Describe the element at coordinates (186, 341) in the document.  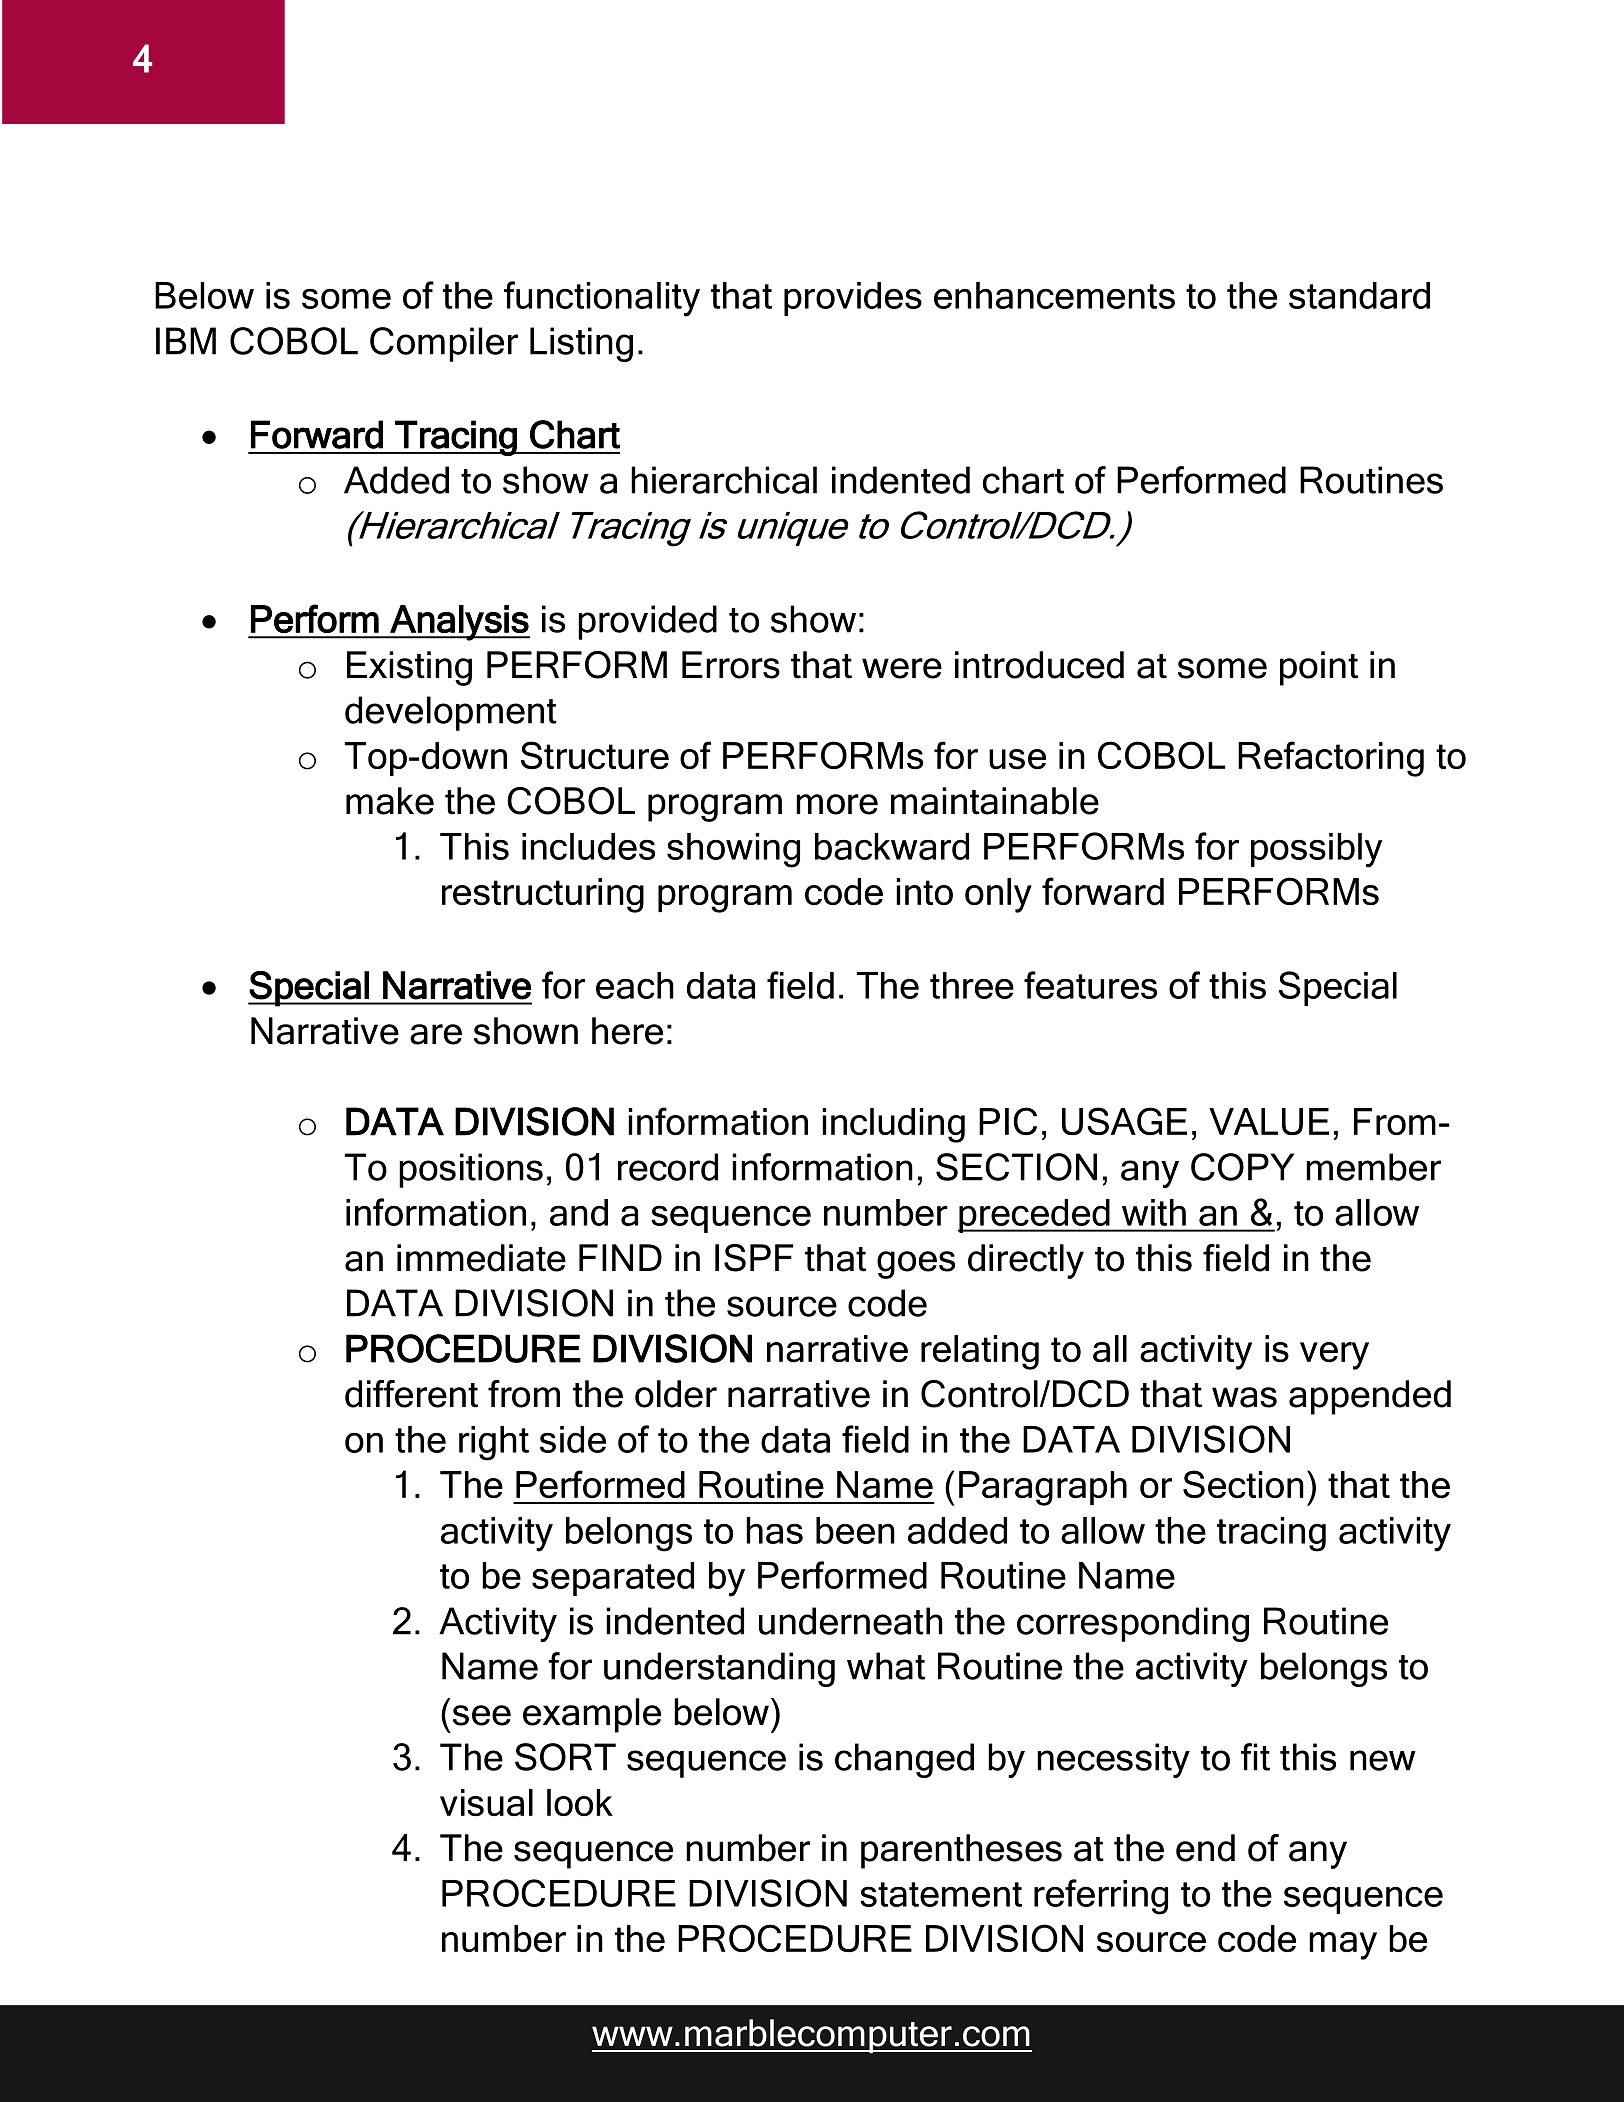
I see `IBM` at that location.
